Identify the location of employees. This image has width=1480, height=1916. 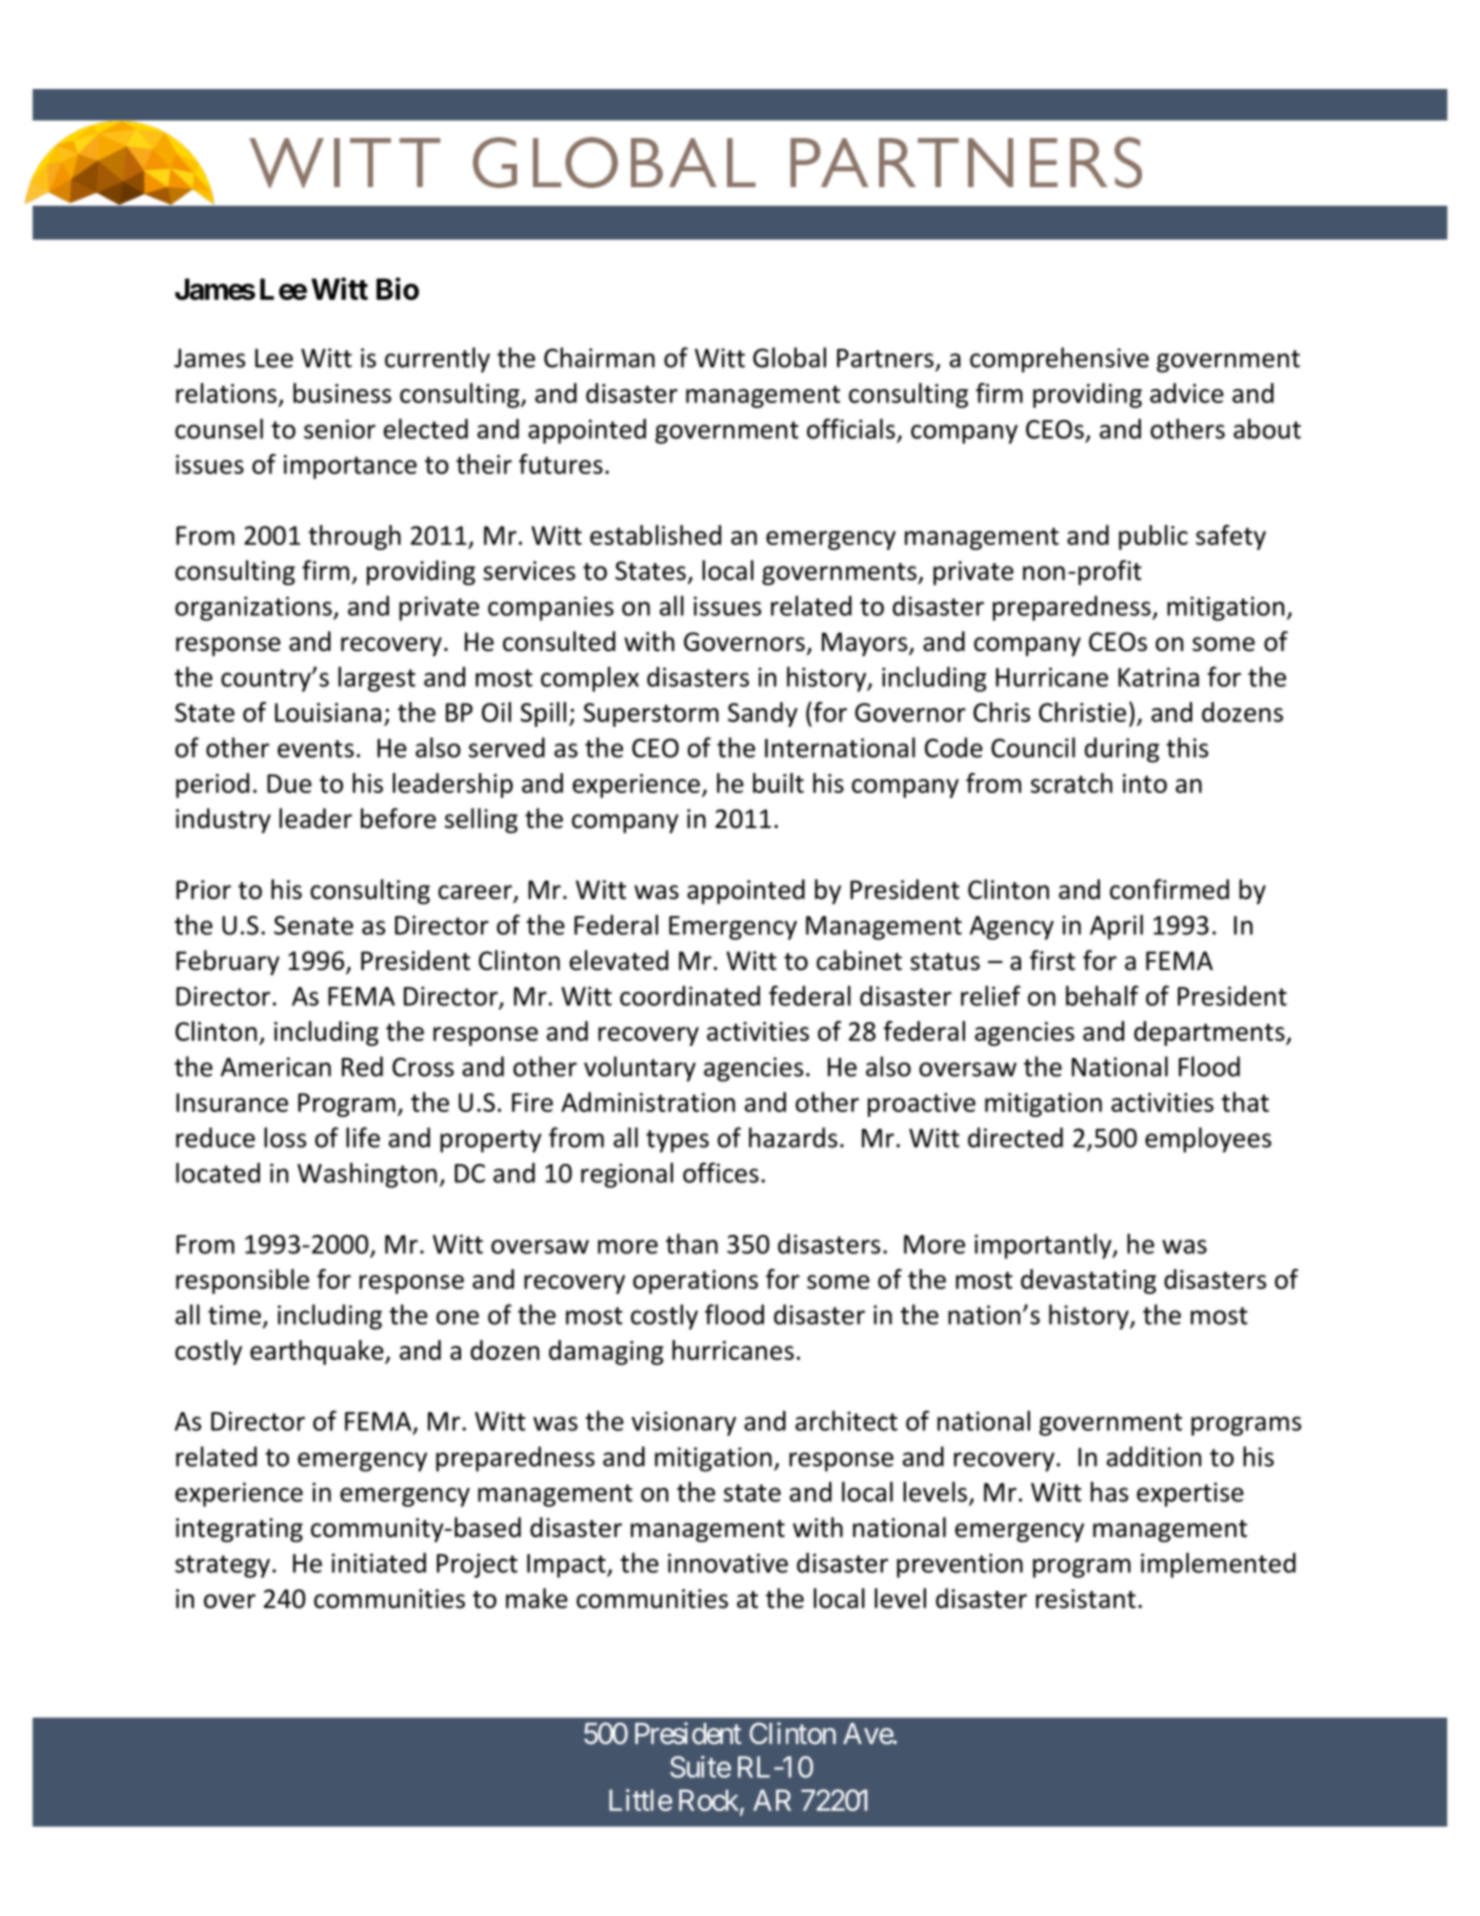
(1208, 1140).
